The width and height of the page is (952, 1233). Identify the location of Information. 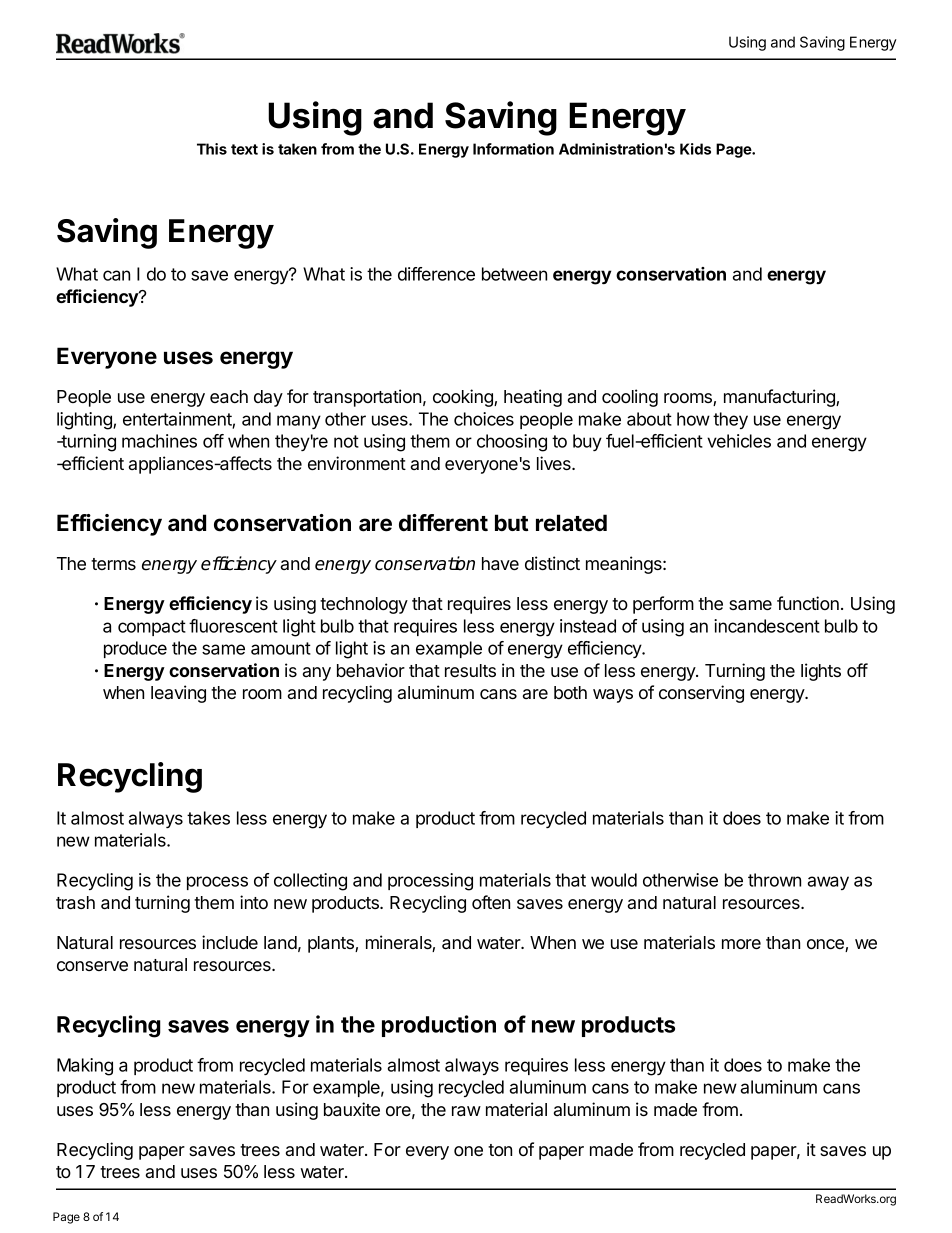
(513, 149).
